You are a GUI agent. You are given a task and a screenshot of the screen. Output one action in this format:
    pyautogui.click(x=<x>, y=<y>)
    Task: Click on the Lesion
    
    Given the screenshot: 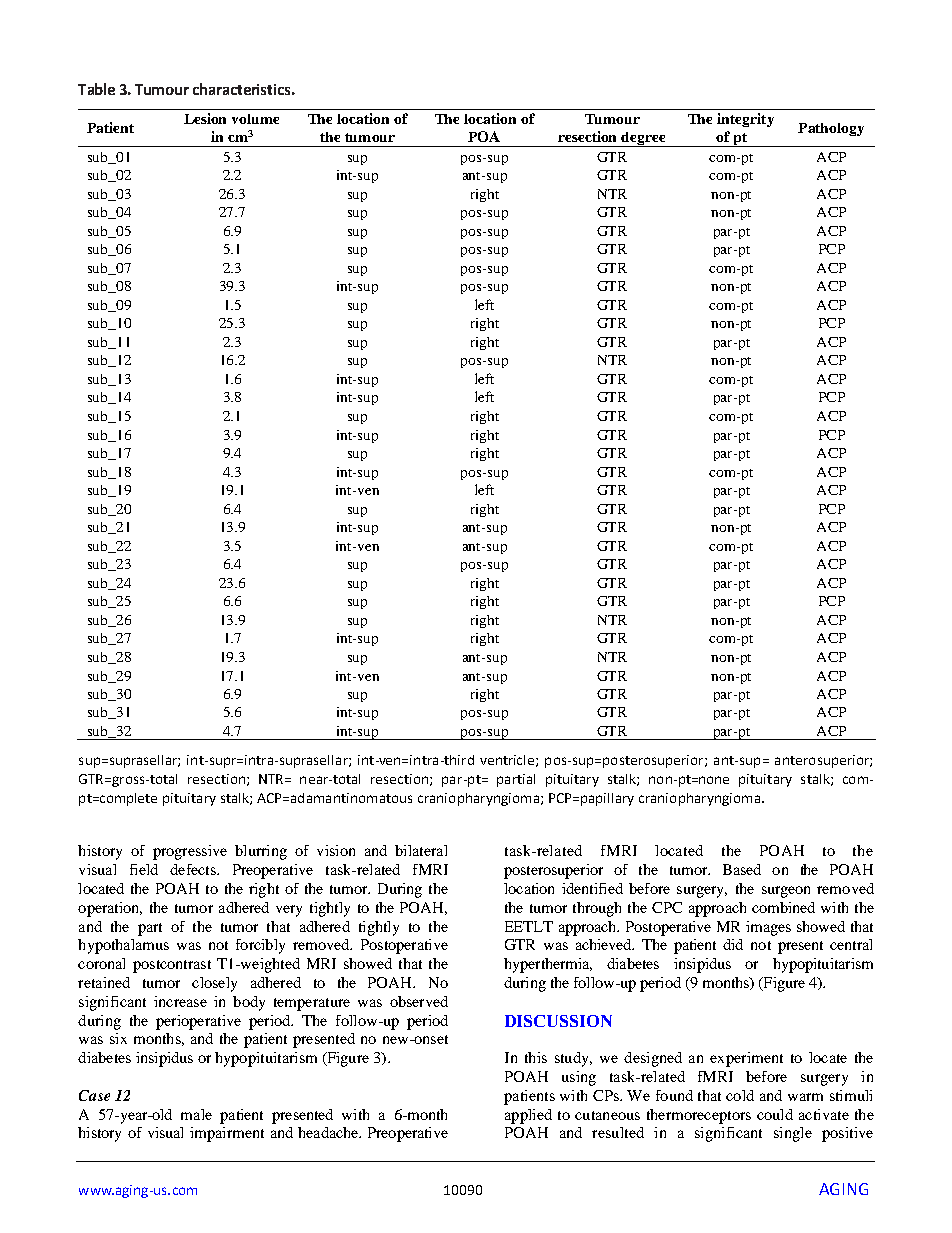 What is the action you would take?
    pyautogui.click(x=205, y=118)
